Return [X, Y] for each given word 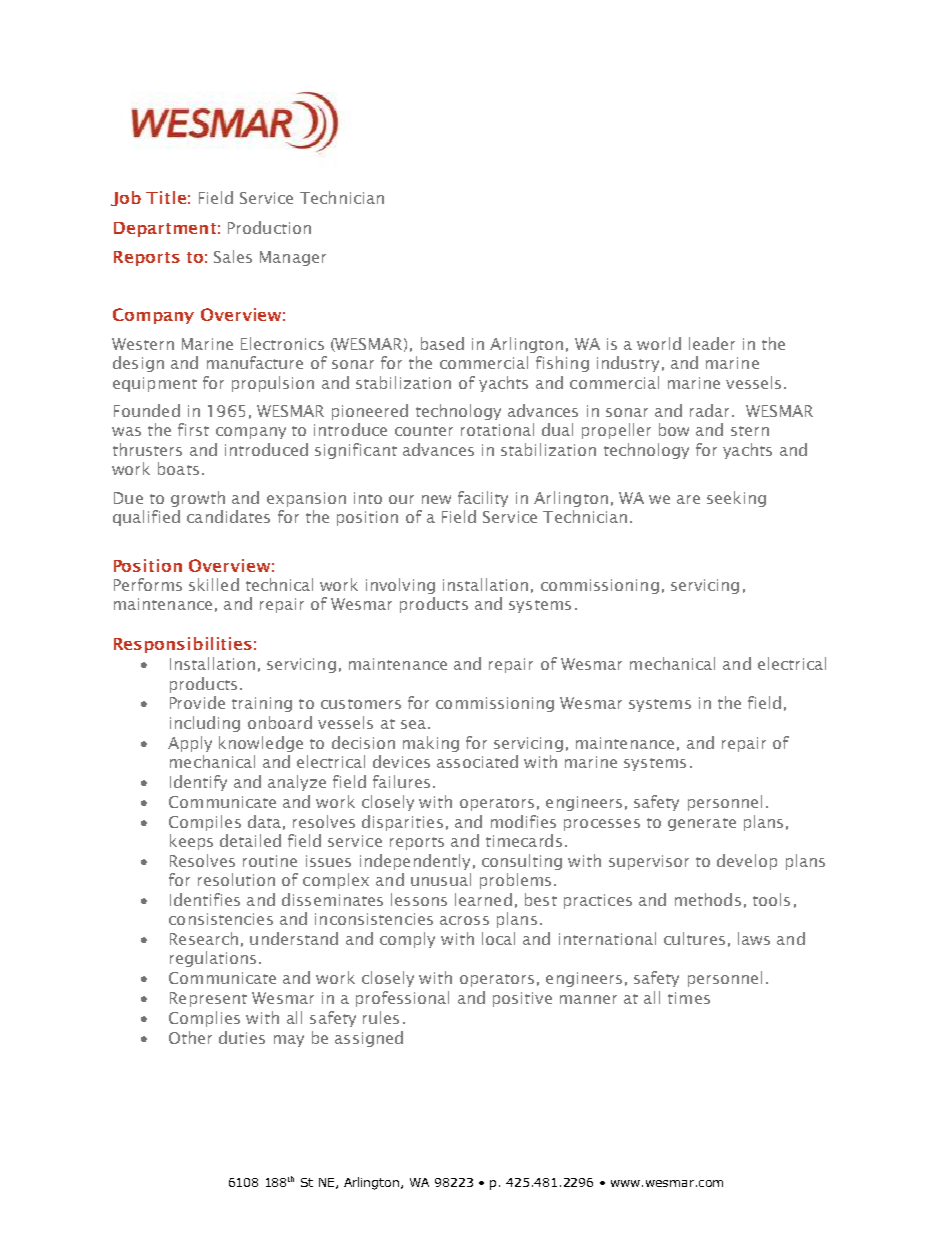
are [688, 499]
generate [702, 824]
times [689, 998]
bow [674, 429]
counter [424, 431]
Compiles [205, 823]
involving [400, 586]
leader [712, 343]
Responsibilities [183, 645]
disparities [402, 823]
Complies [204, 1019]
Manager [293, 258]
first [193, 429]
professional [402, 999]
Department [165, 229]
